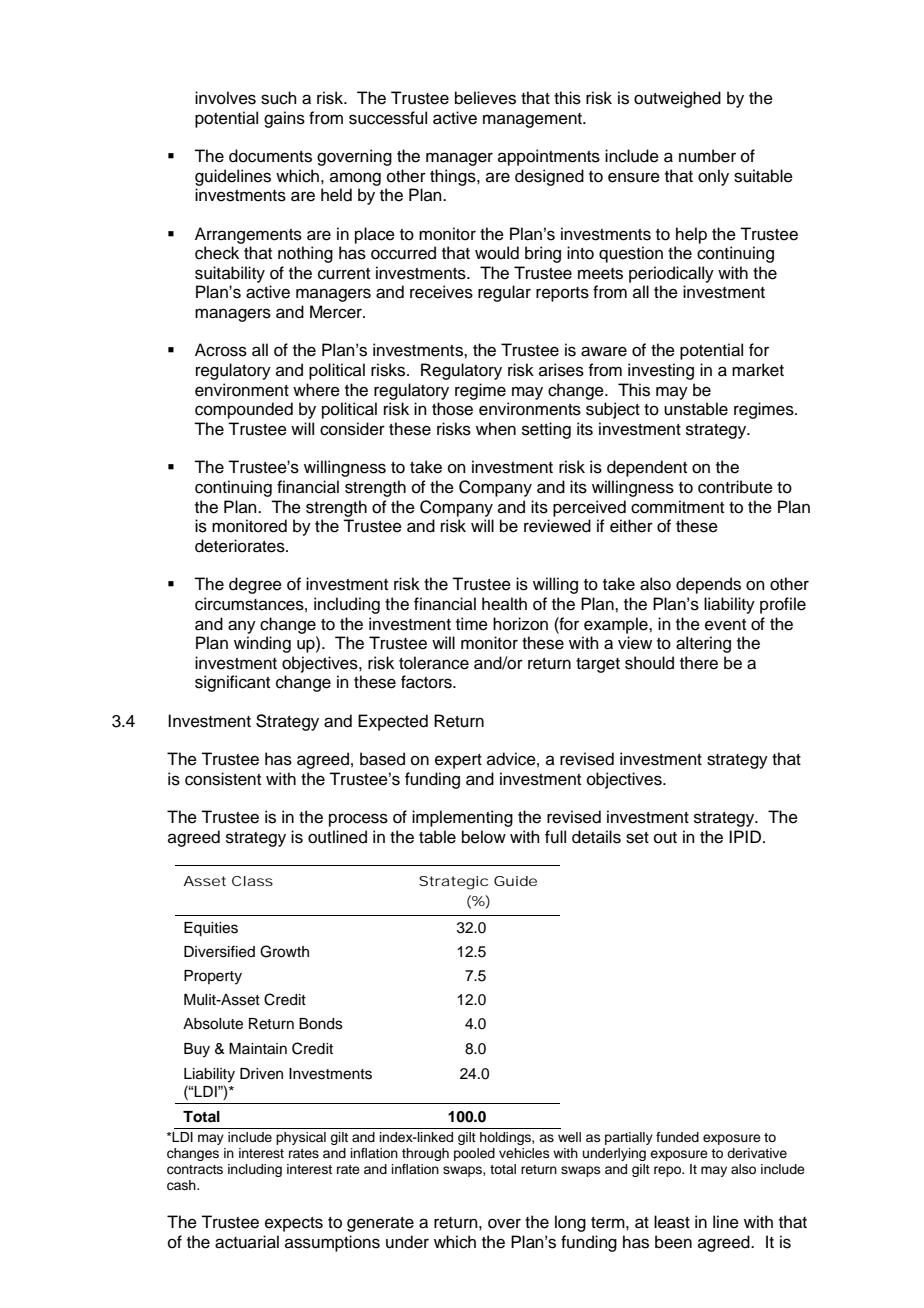 The image size is (924, 1308). I want to click on details, so click(596, 837).
